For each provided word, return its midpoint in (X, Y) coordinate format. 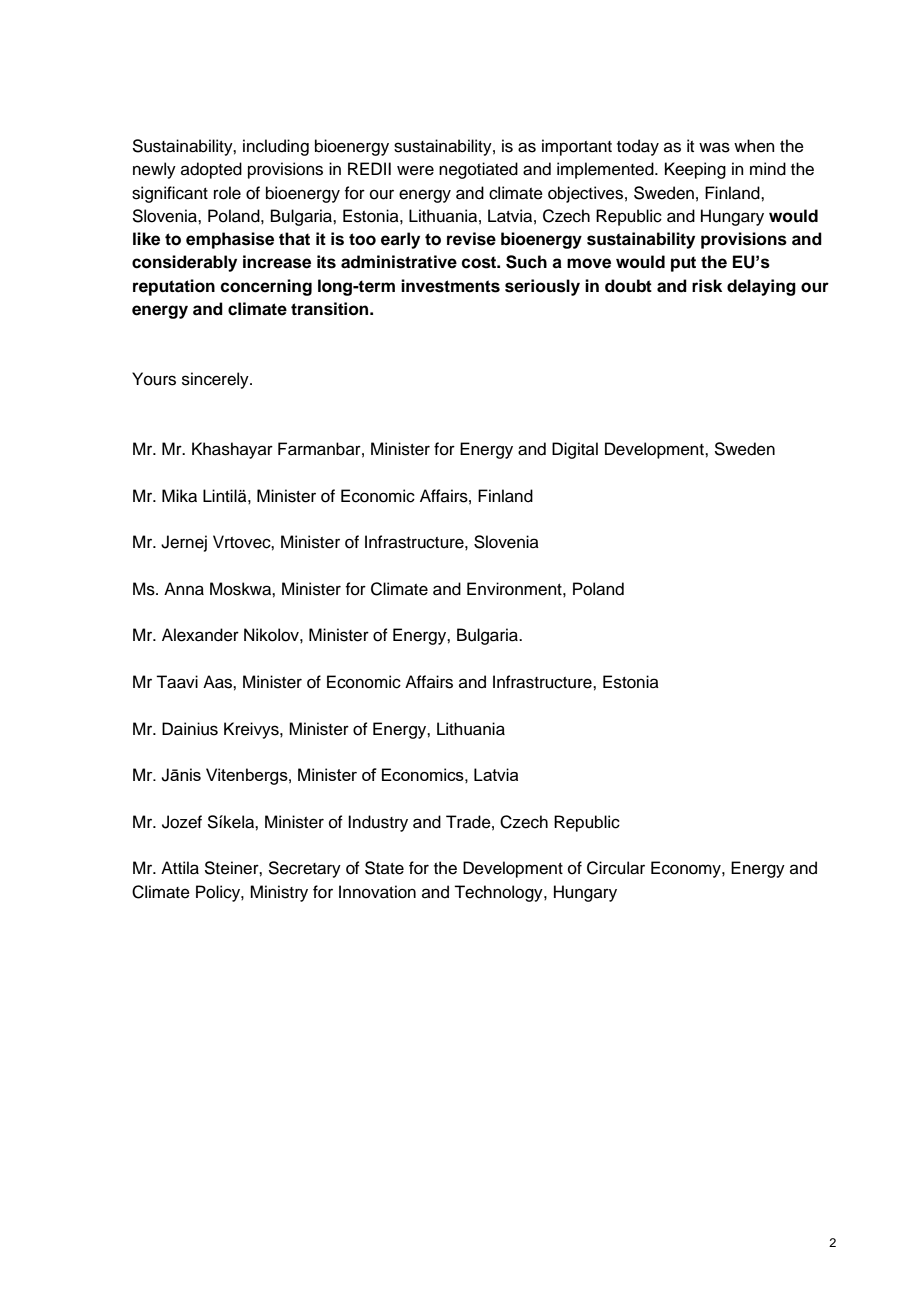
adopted (211, 170)
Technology (499, 893)
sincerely (216, 380)
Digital (575, 450)
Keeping (695, 170)
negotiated (478, 170)
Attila (180, 868)
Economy (687, 869)
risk (707, 286)
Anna (184, 589)
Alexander (200, 635)
